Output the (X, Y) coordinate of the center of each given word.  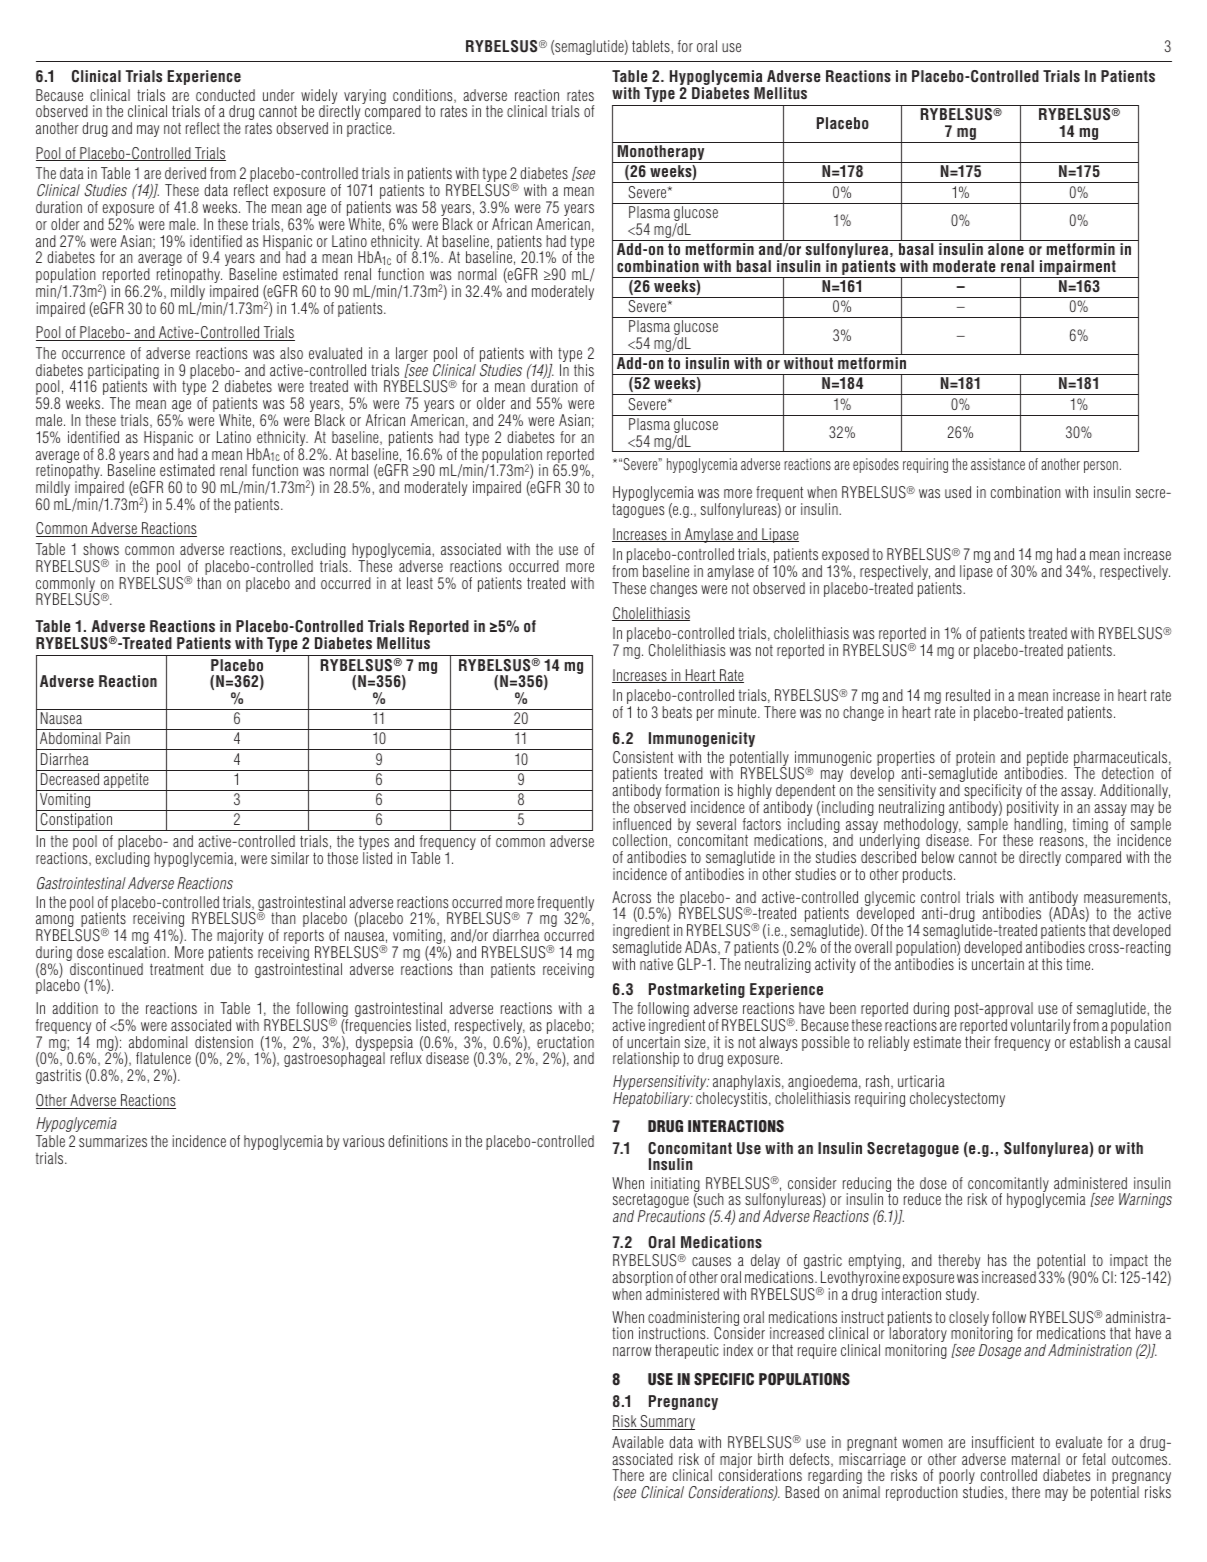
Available (638, 1442)
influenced (642, 824)
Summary (666, 1422)
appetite (126, 782)
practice (370, 129)
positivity (1033, 810)
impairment (1078, 269)
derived (185, 173)
